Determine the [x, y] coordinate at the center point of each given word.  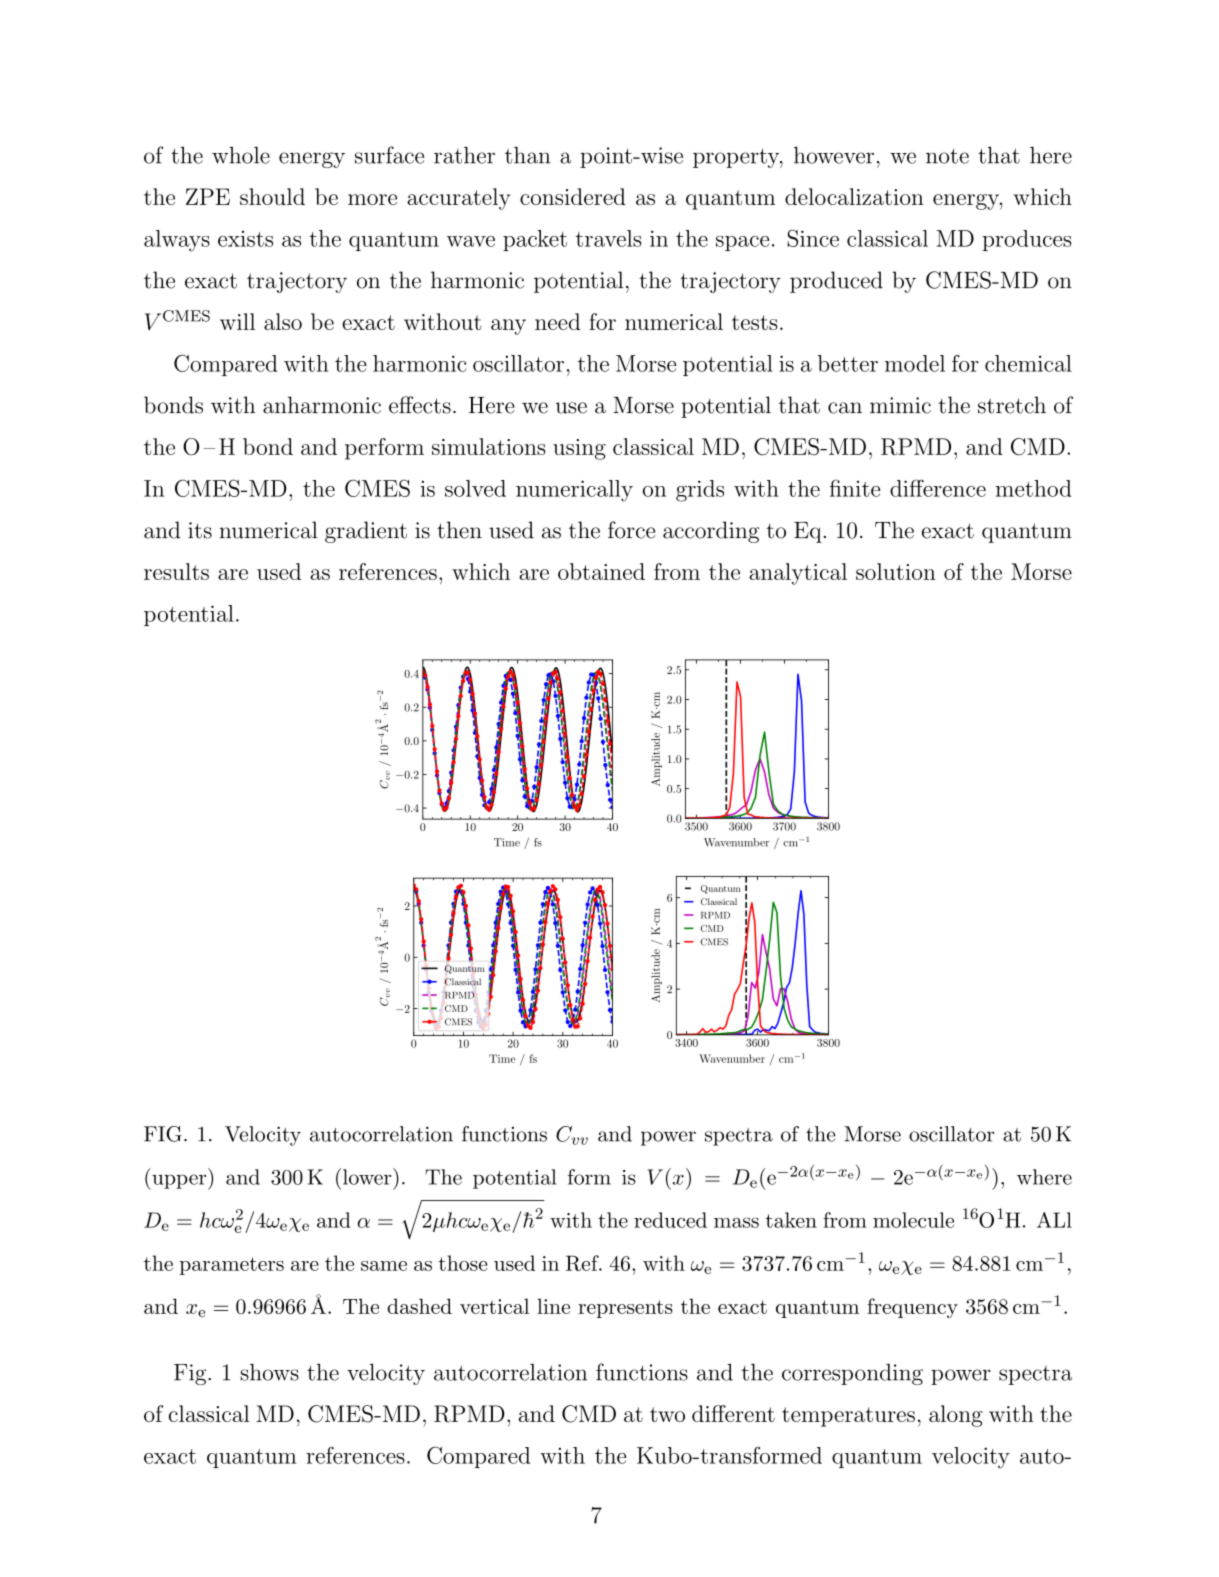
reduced [670, 1220]
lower [367, 1176]
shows [269, 1372]
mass [736, 1222]
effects [420, 405]
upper [179, 1182]
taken [791, 1220]
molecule [913, 1220]
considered [573, 196]
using [579, 449]
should [272, 196]
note [947, 156]
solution [896, 571]
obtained [601, 571]
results [176, 571]
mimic [900, 405]
